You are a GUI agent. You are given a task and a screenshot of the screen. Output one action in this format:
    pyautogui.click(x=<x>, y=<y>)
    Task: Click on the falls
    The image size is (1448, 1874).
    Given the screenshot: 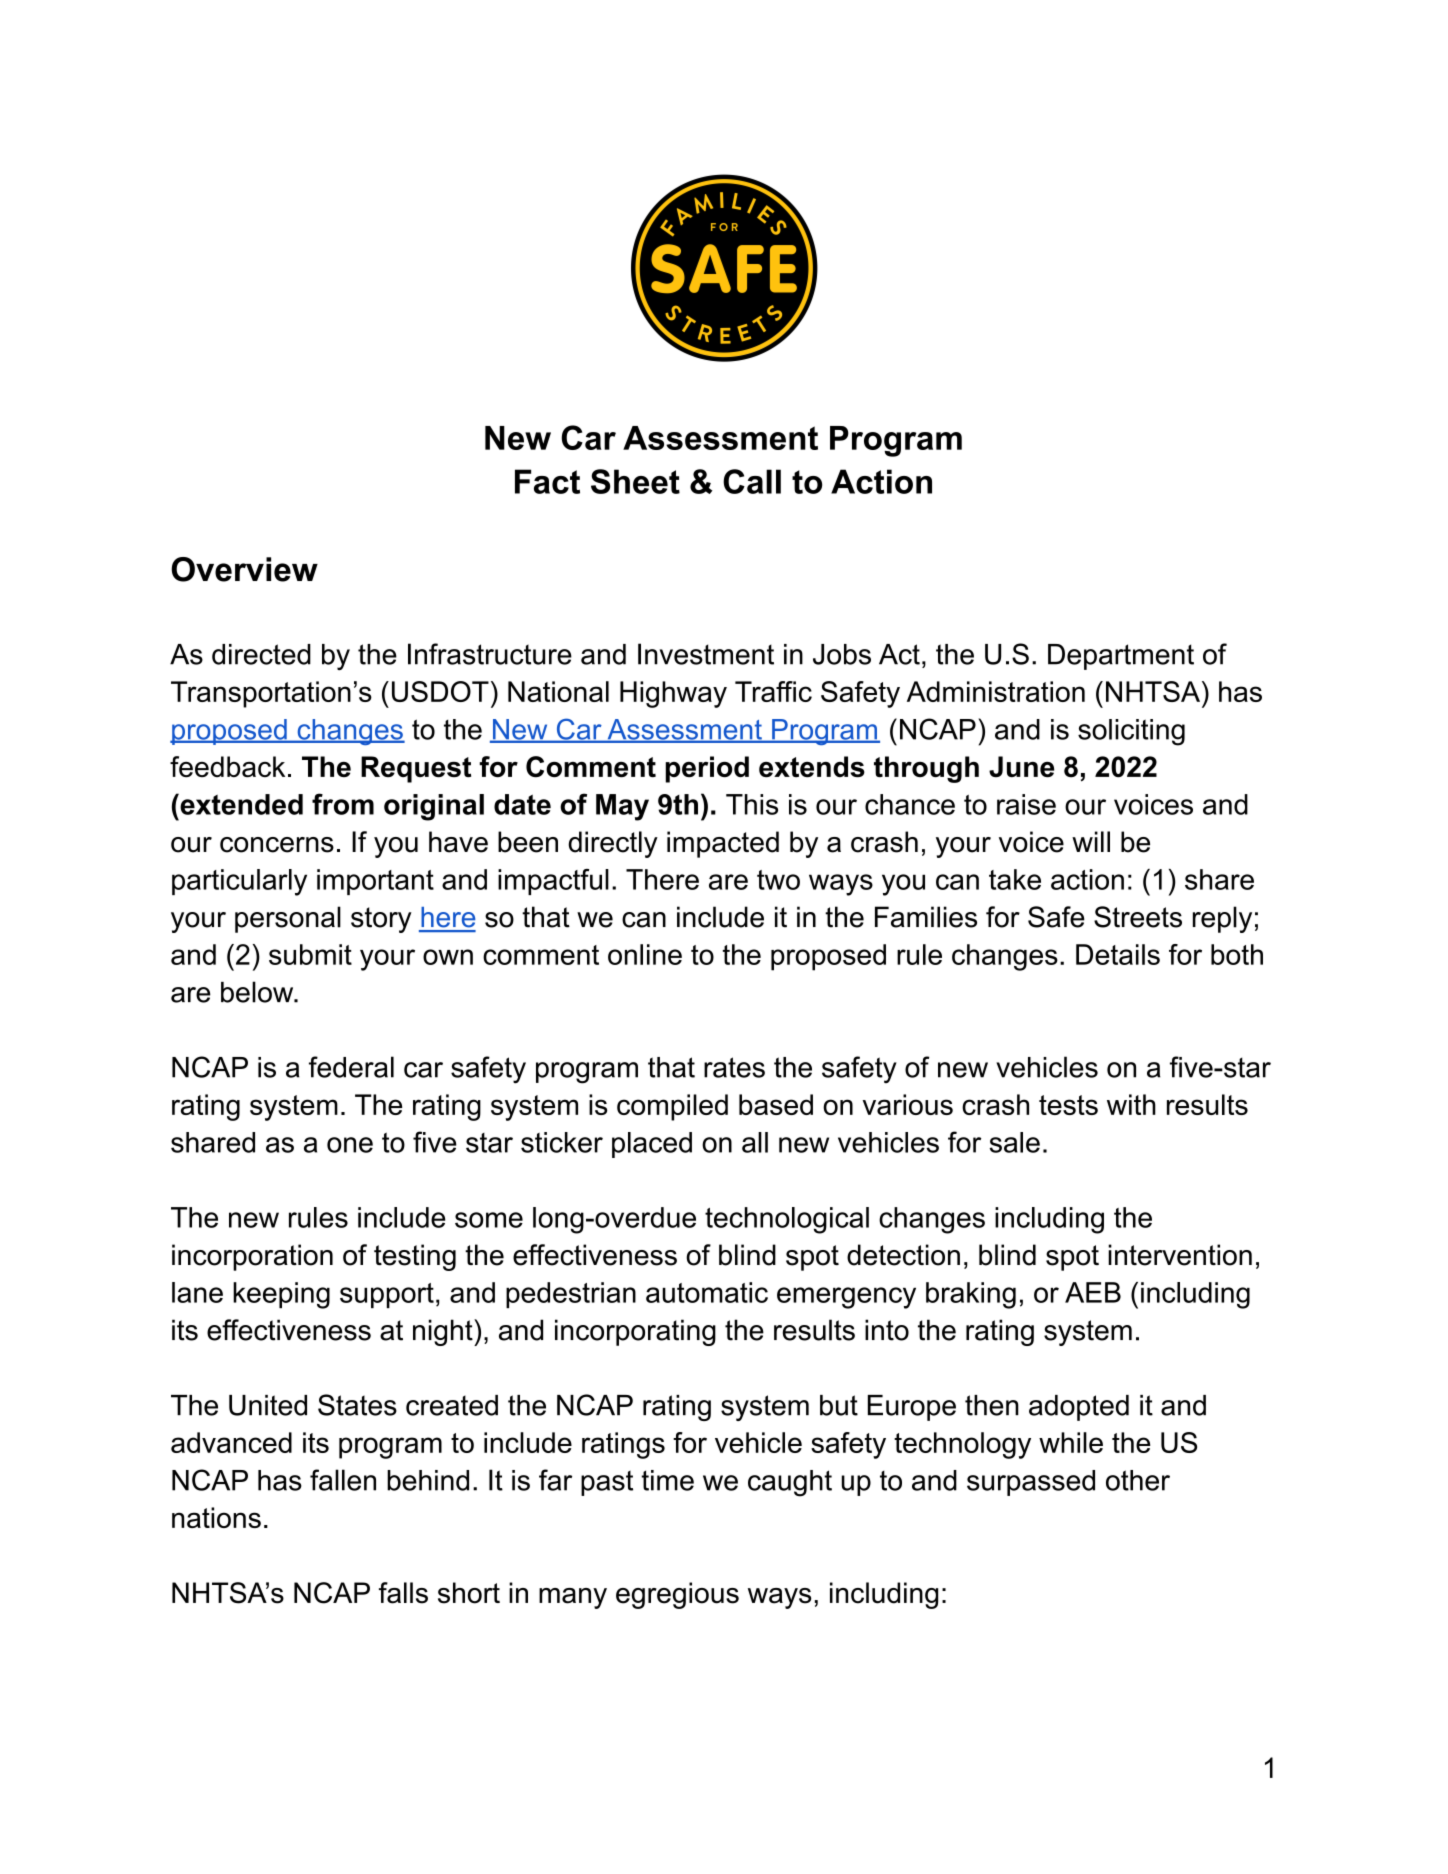 What is the action you would take?
    pyautogui.click(x=403, y=1593)
